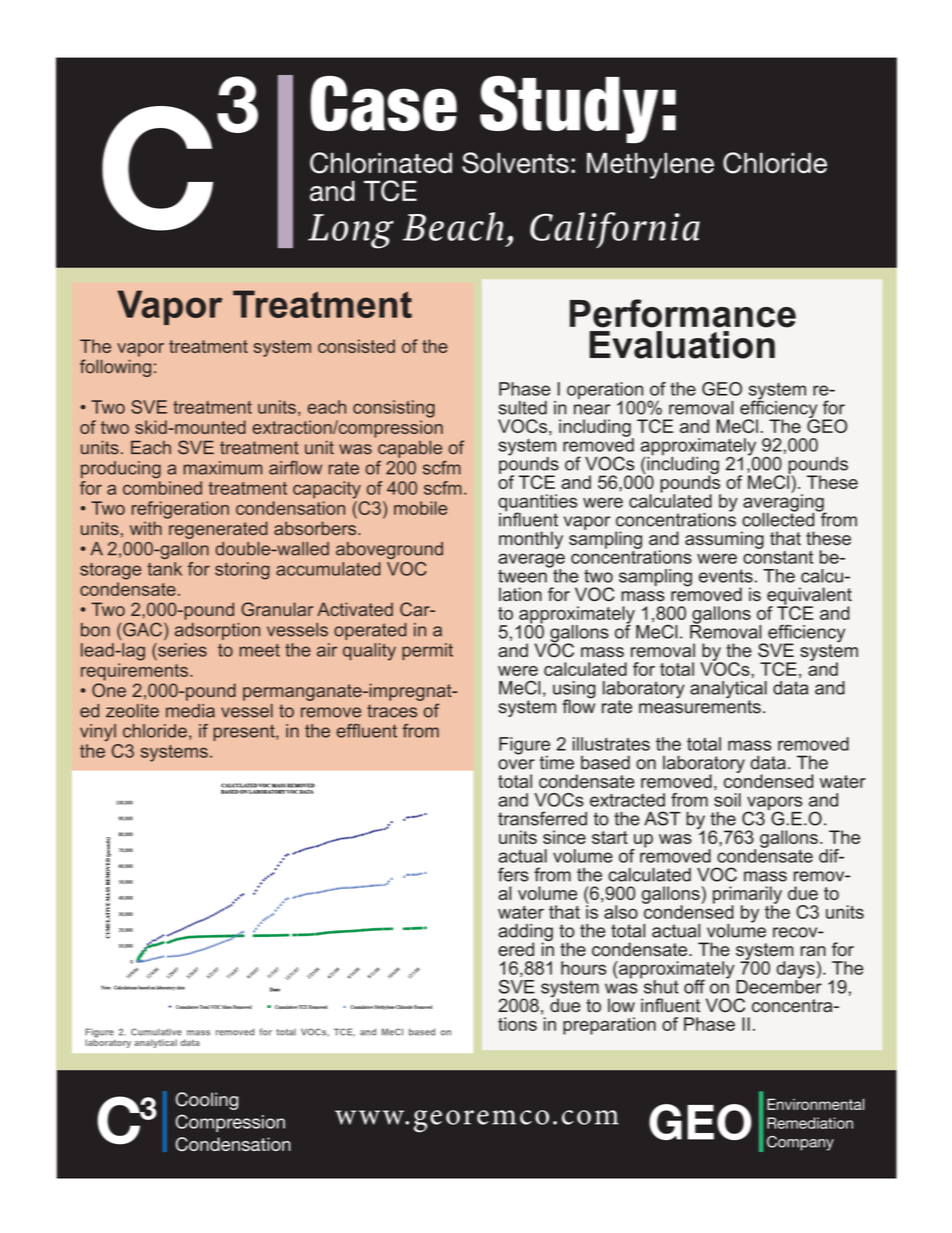  I want to click on Solvents, so click(515, 163).
